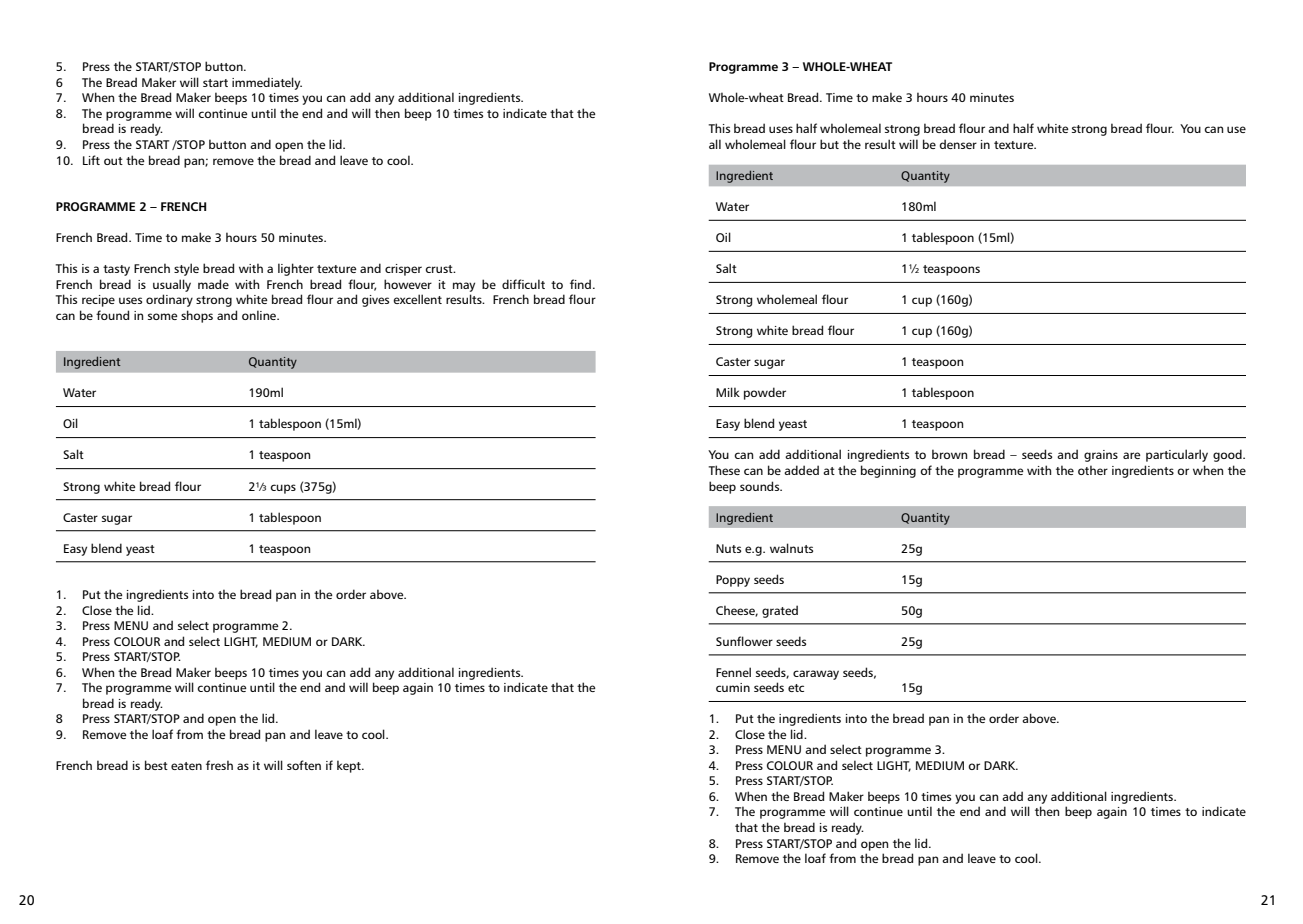  Describe the element at coordinates (796, 688) in the screenshot. I see `etc` at that location.
